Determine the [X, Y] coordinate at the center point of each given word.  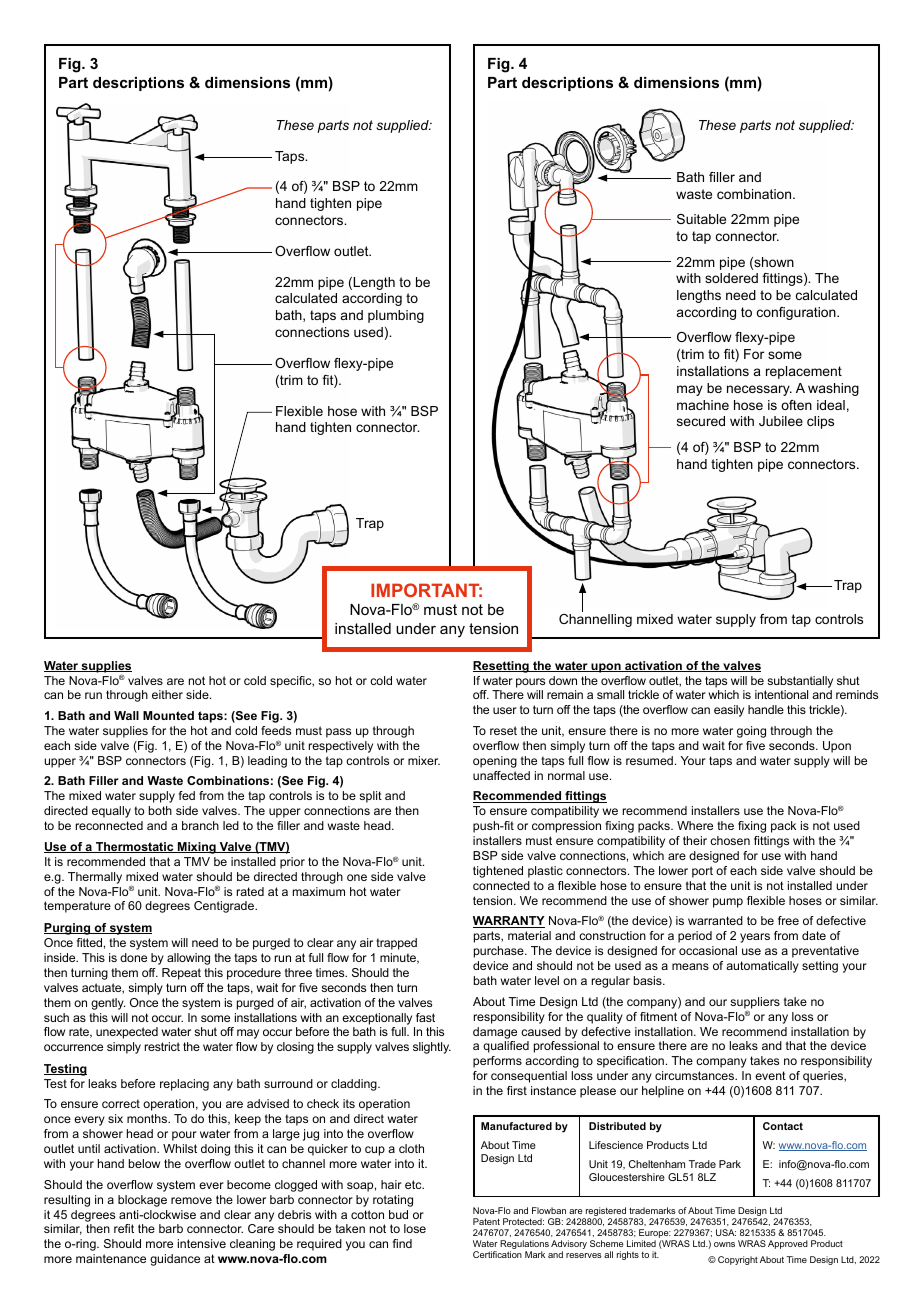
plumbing [396, 316]
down [563, 680]
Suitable [701, 219]
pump [728, 903]
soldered [731, 278]
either [167, 694]
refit [124, 1228]
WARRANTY [509, 922]
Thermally [95, 878]
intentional [781, 694]
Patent [486, 1221]
